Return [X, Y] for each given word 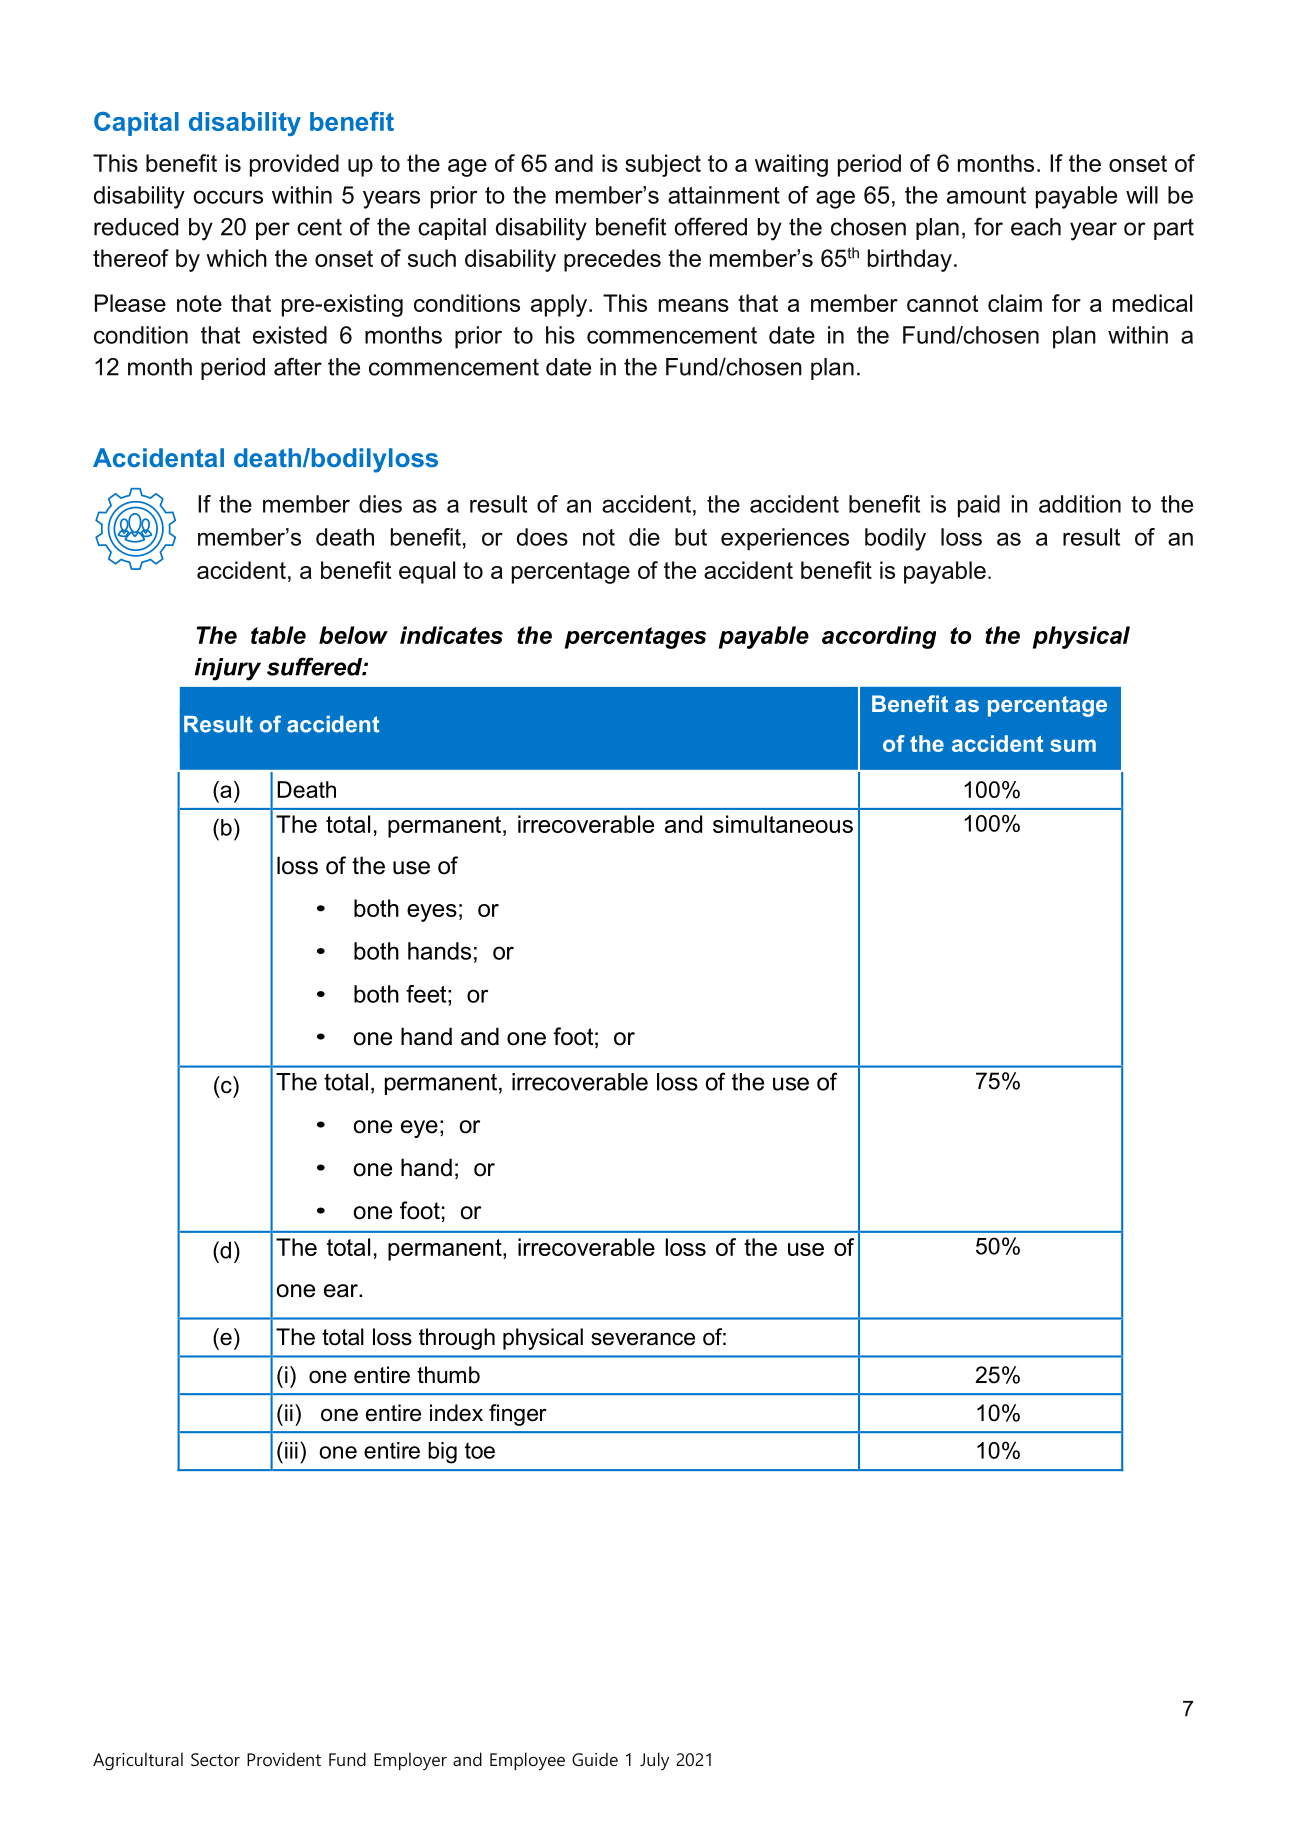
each [1036, 227]
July [654, 1761]
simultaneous [783, 824]
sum [1073, 745]
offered [711, 226]
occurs [228, 197]
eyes [432, 913]
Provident [284, 1759]
